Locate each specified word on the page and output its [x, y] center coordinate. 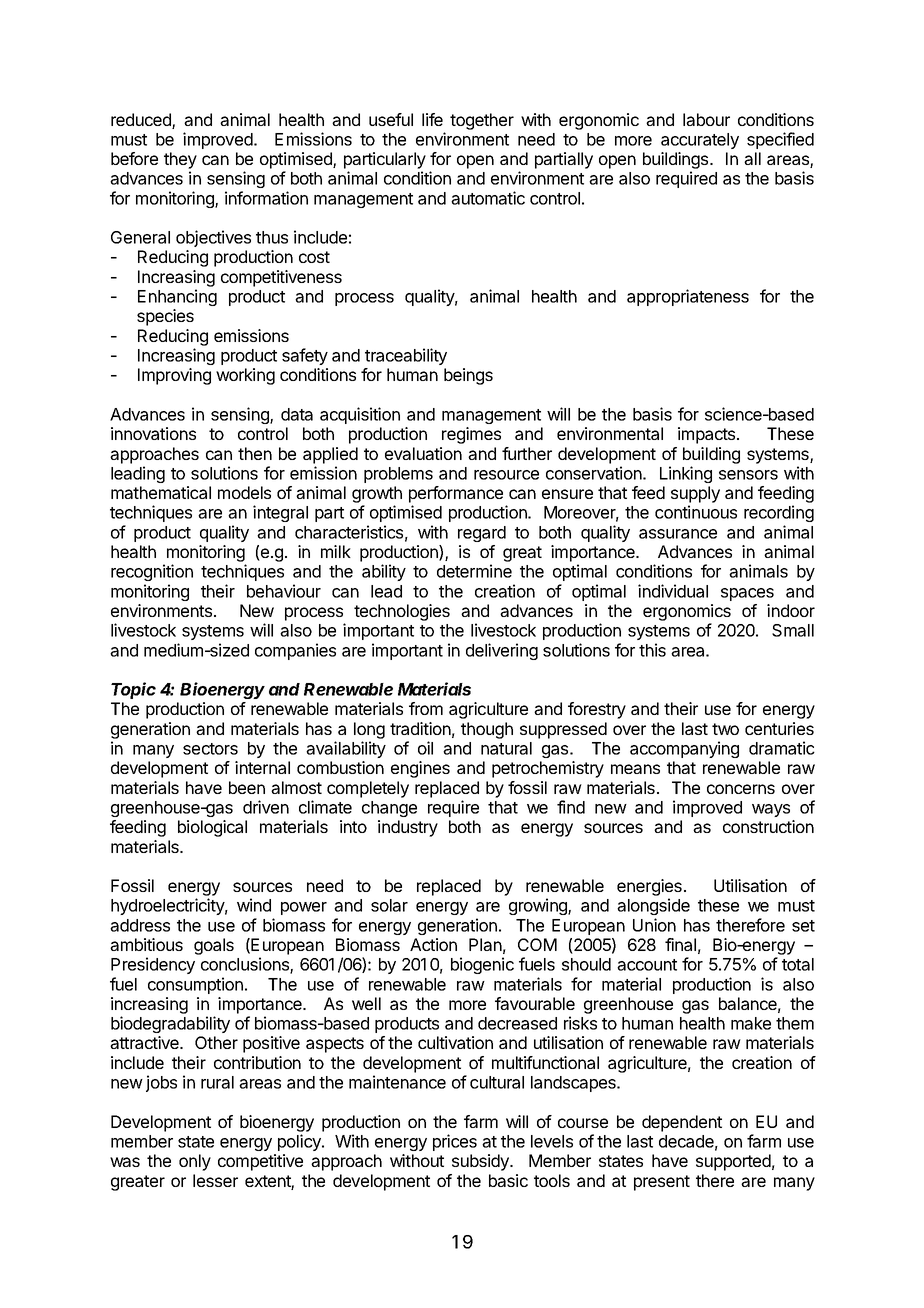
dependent [682, 1123]
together [482, 121]
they [180, 160]
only [195, 1162]
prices [455, 1142]
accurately [700, 141]
